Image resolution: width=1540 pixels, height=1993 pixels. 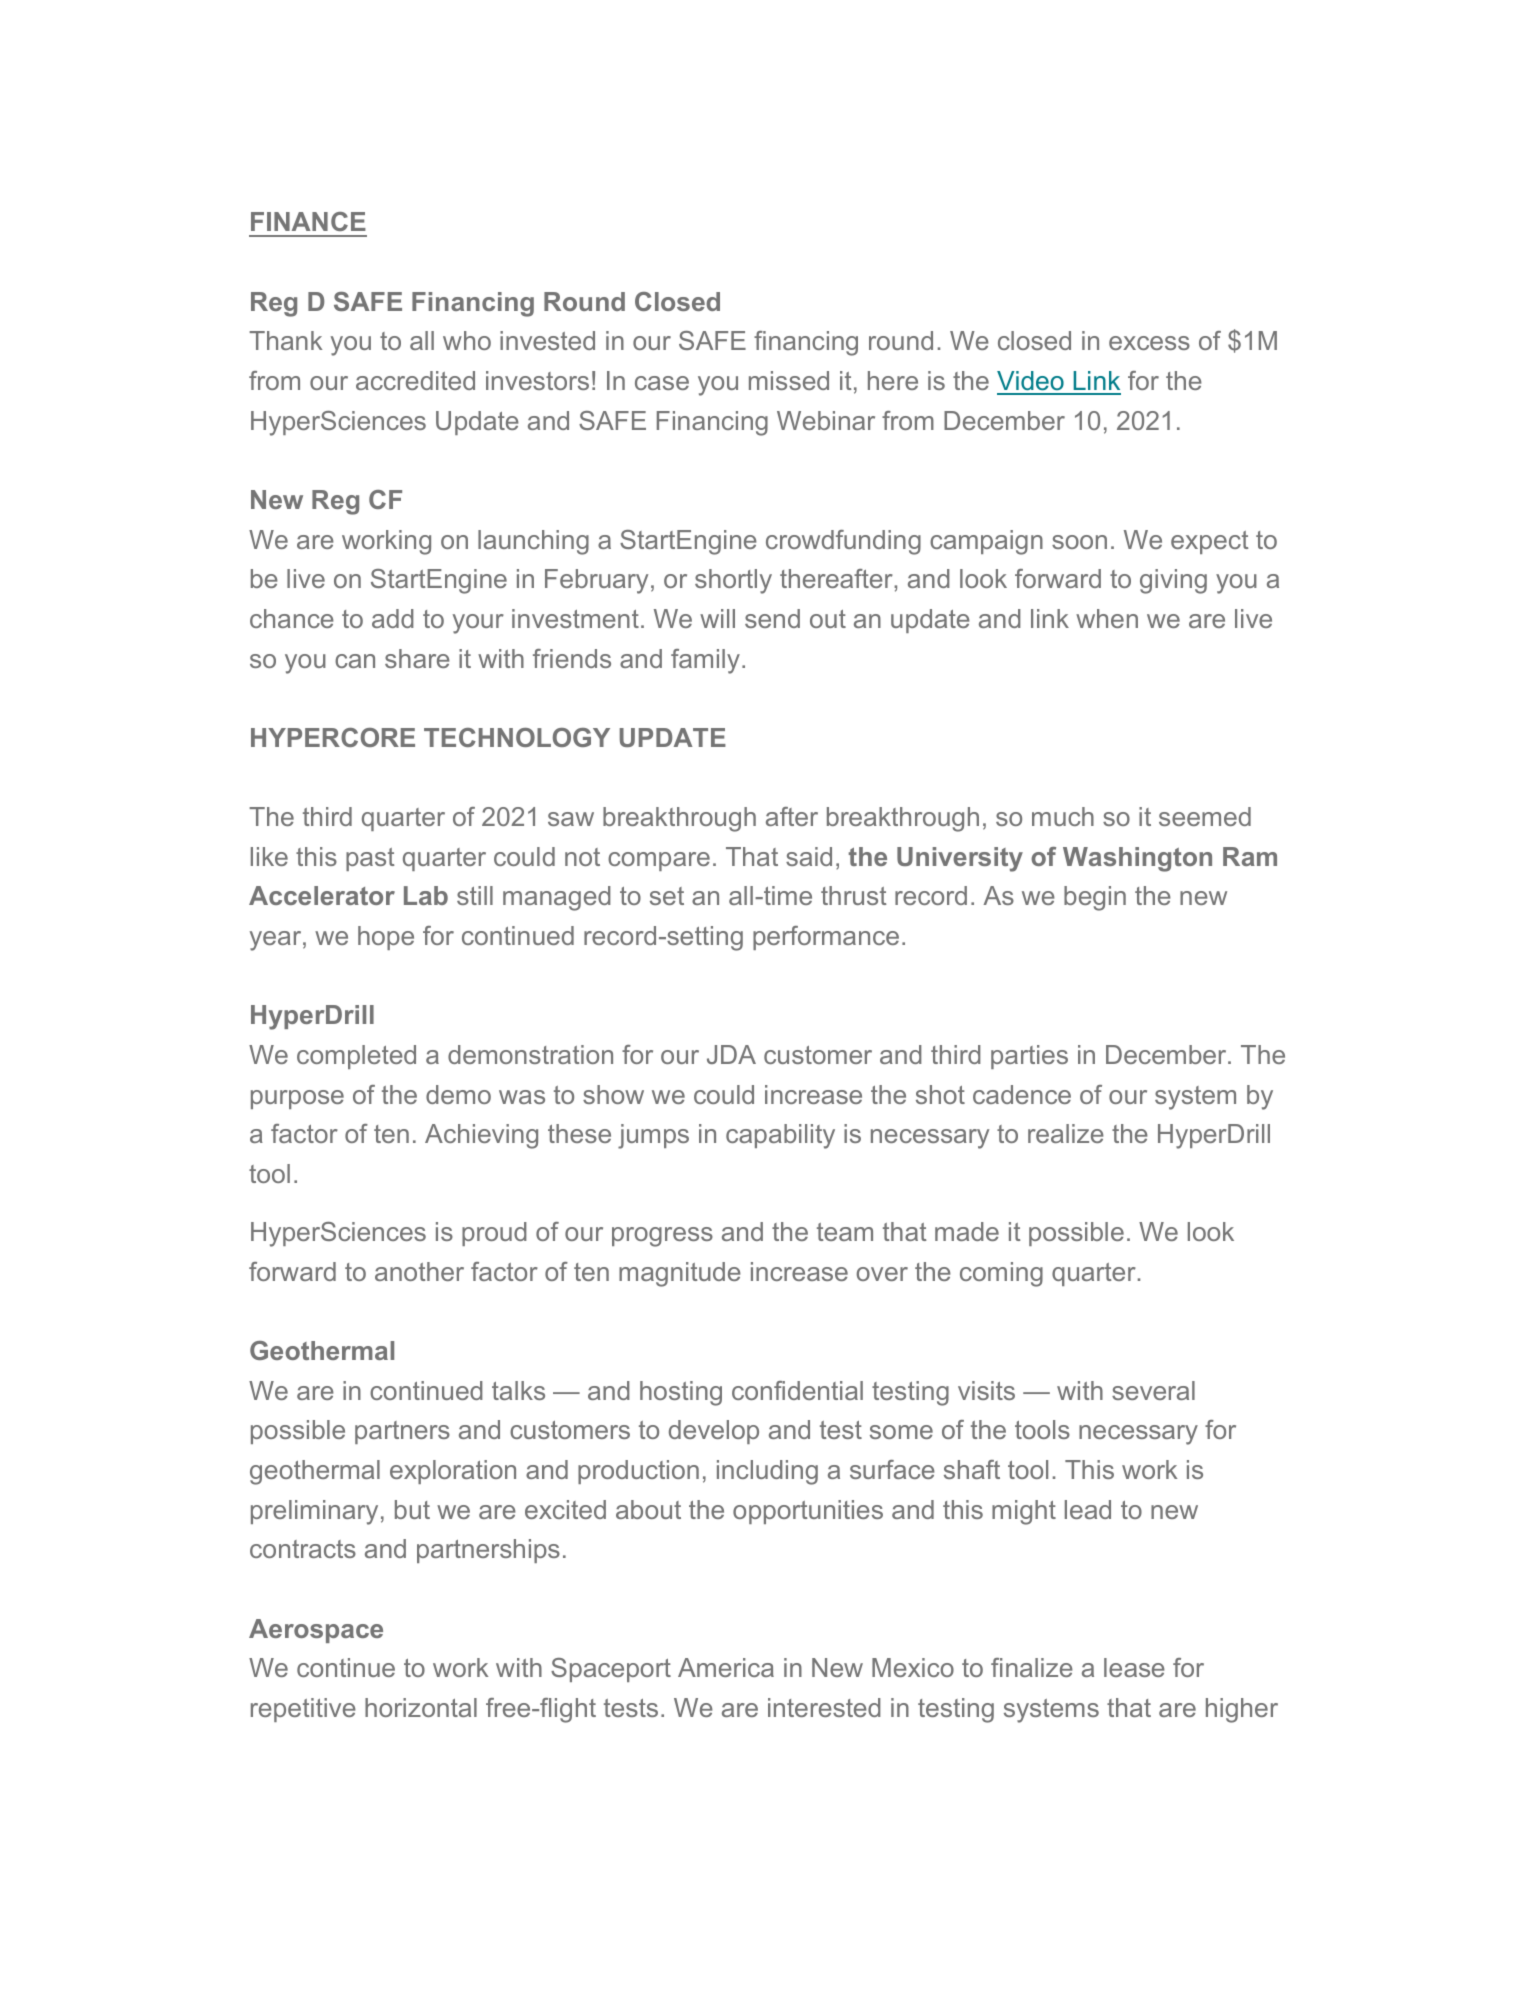 What do you see at coordinates (726, 1667) in the screenshot?
I see `America` at bounding box center [726, 1667].
